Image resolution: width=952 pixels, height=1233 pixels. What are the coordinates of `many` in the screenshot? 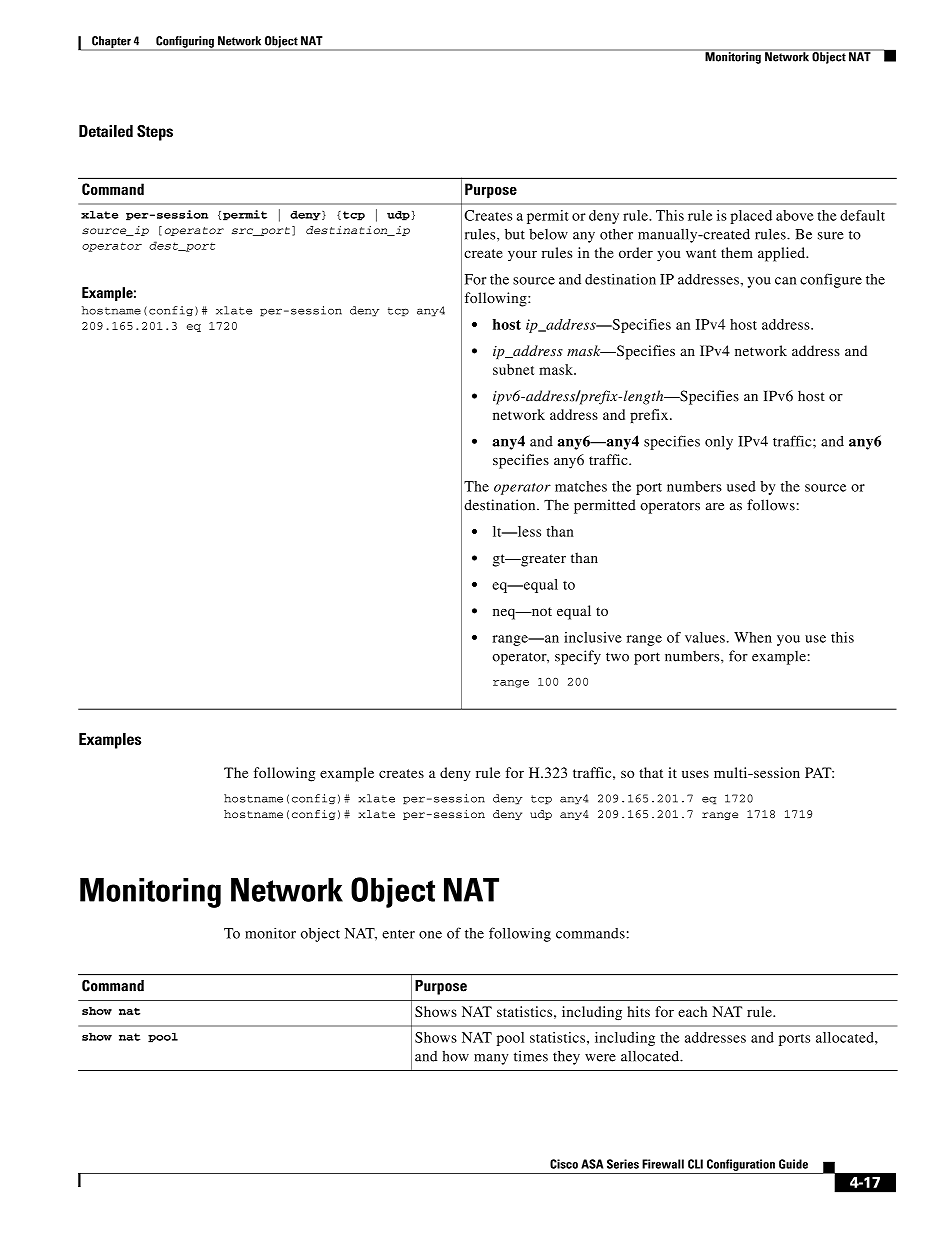 It's located at (491, 1059).
